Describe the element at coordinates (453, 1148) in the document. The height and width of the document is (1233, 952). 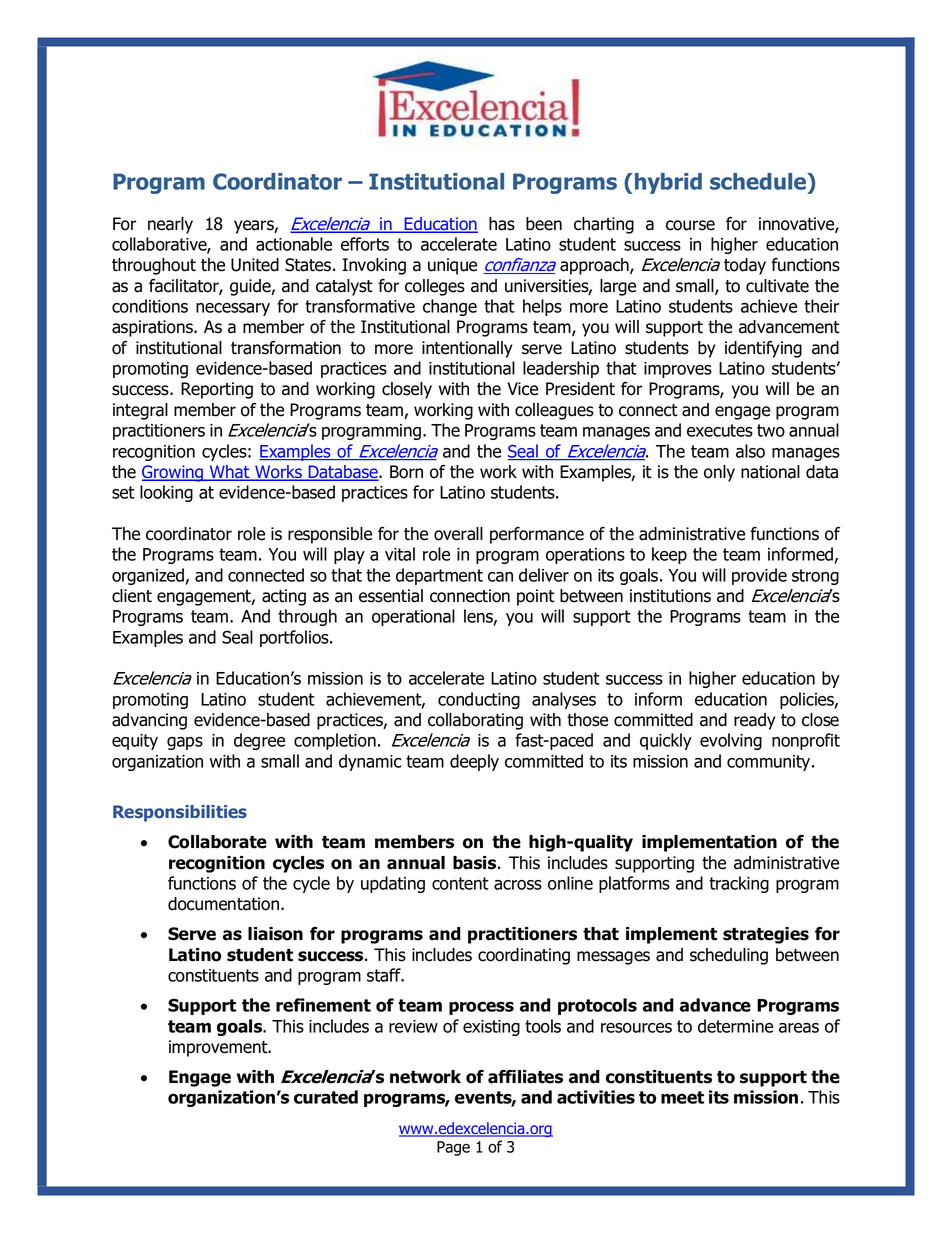
I see `Page` at that location.
